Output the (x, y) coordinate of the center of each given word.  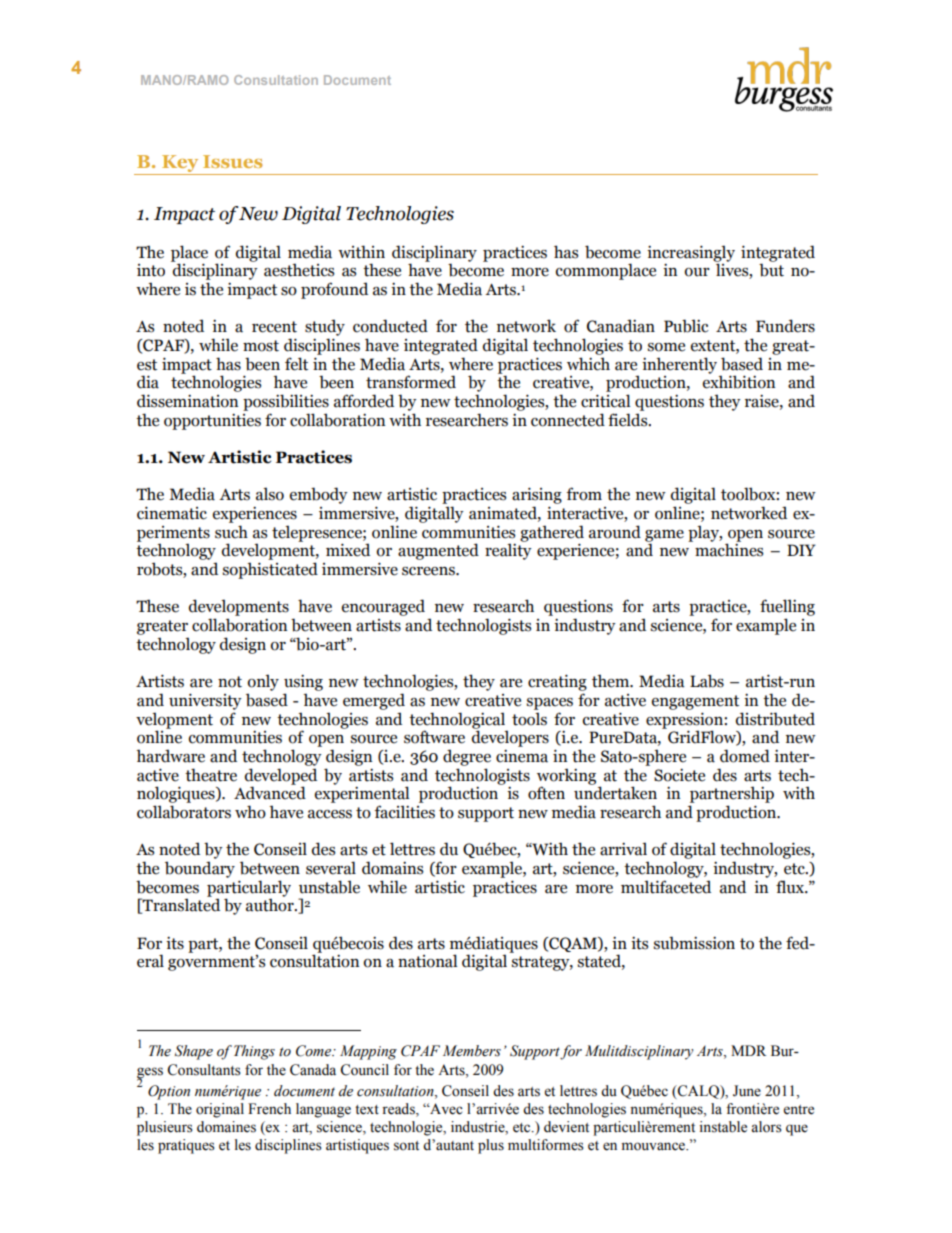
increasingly (691, 254)
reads (399, 1110)
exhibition (739, 381)
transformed (411, 382)
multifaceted (666, 887)
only (263, 682)
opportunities (212, 422)
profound (334, 290)
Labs (707, 681)
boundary (200, 869)
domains (392, 868)
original (220, 1110)
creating (557, 682)
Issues (233, 161)
